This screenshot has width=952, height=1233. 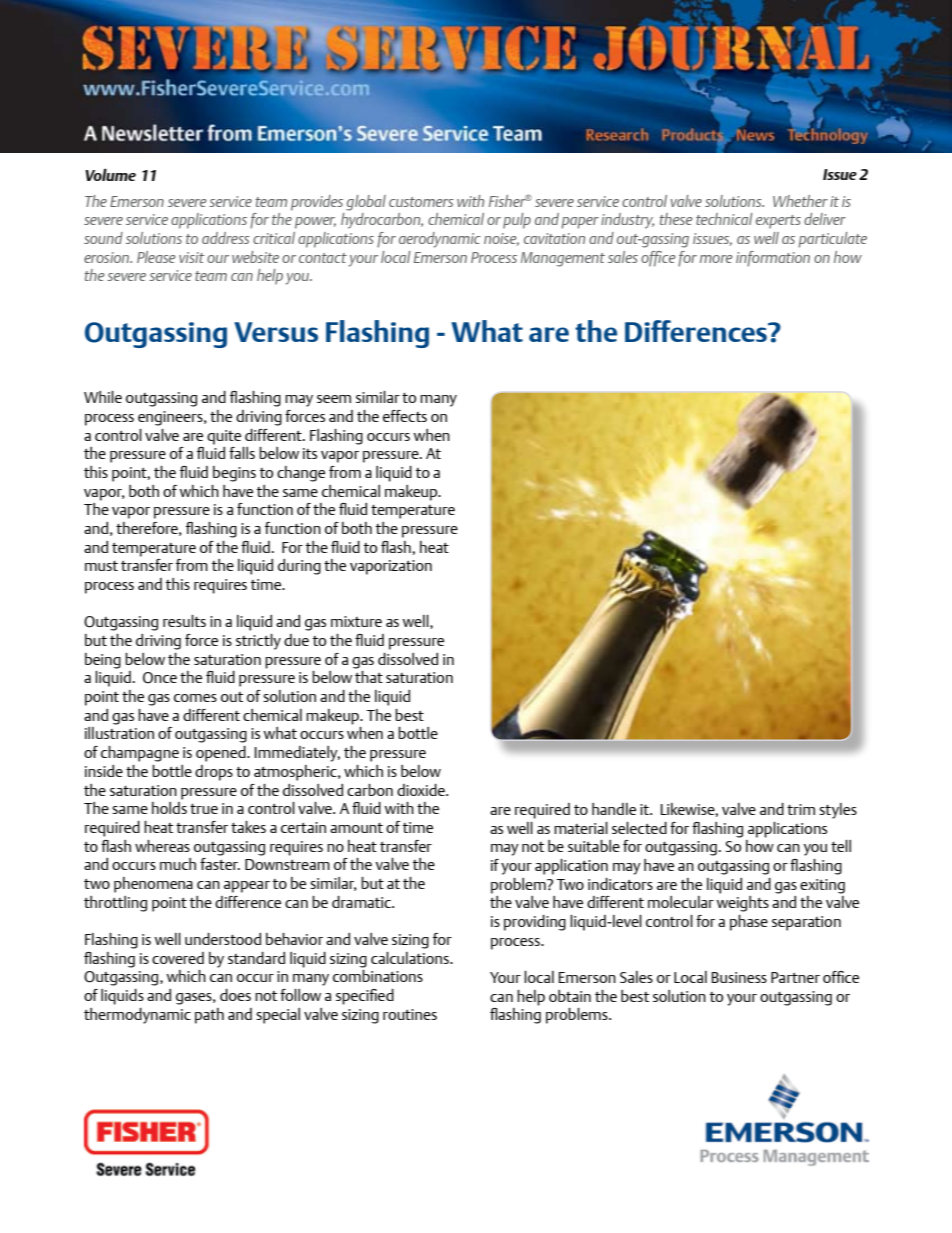 What do you see at coordinates (801, 809) in the screenshot?
I see `trim` at bounding box center [801, 809].
